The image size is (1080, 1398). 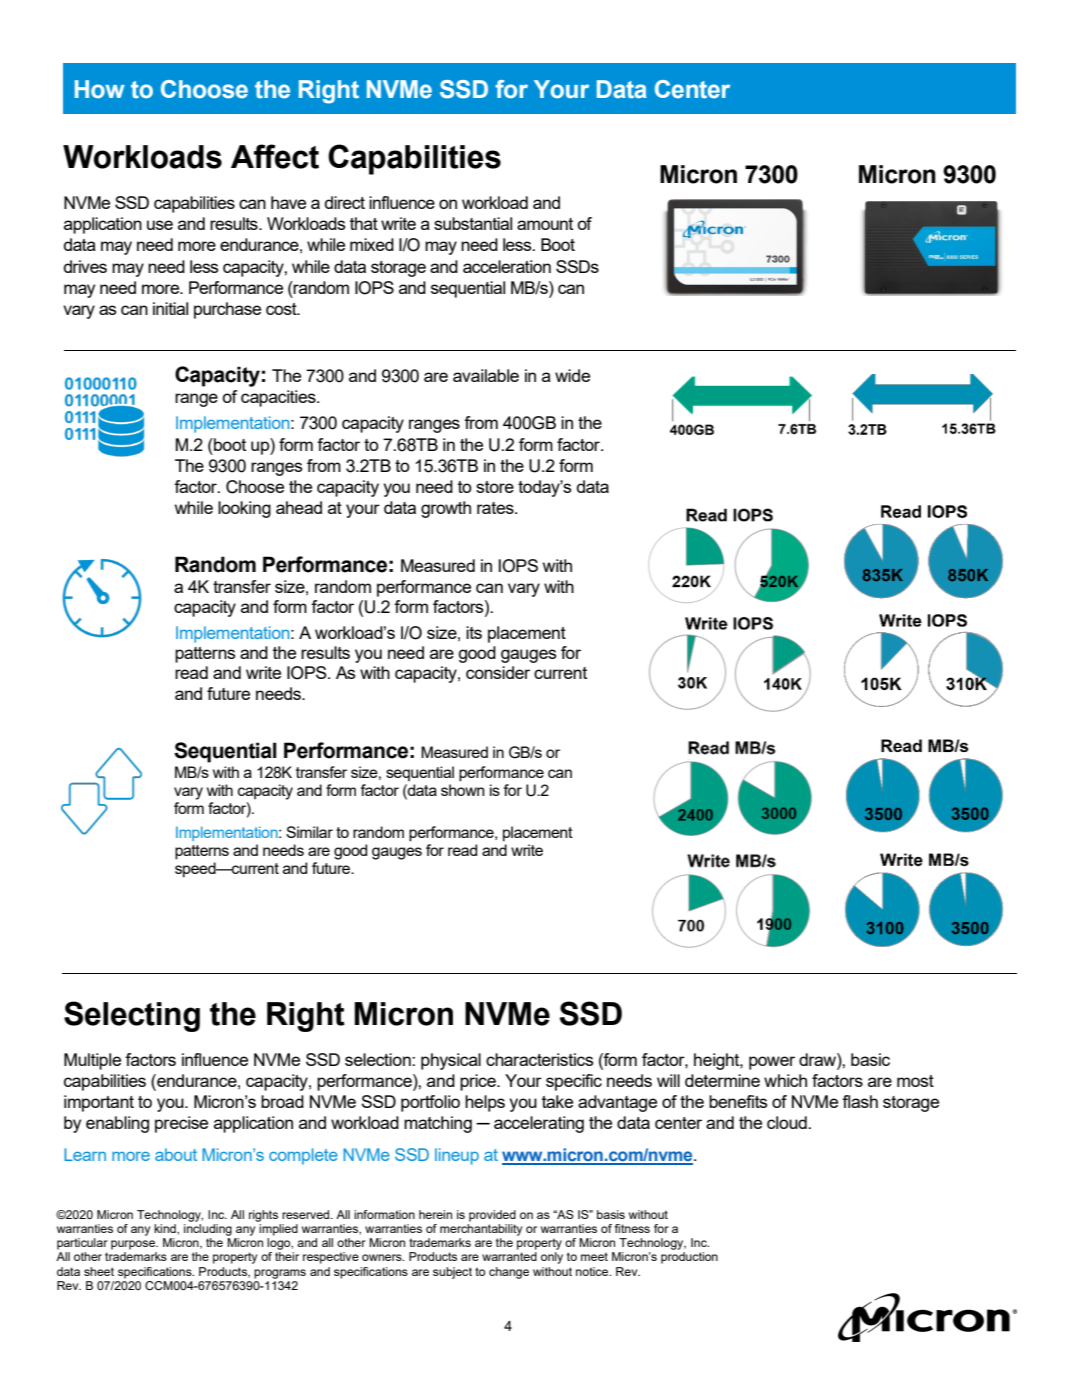 What do you see at coordinates (689, 1258) in the image?
I see `production` at bounding box center [689, 1258].
